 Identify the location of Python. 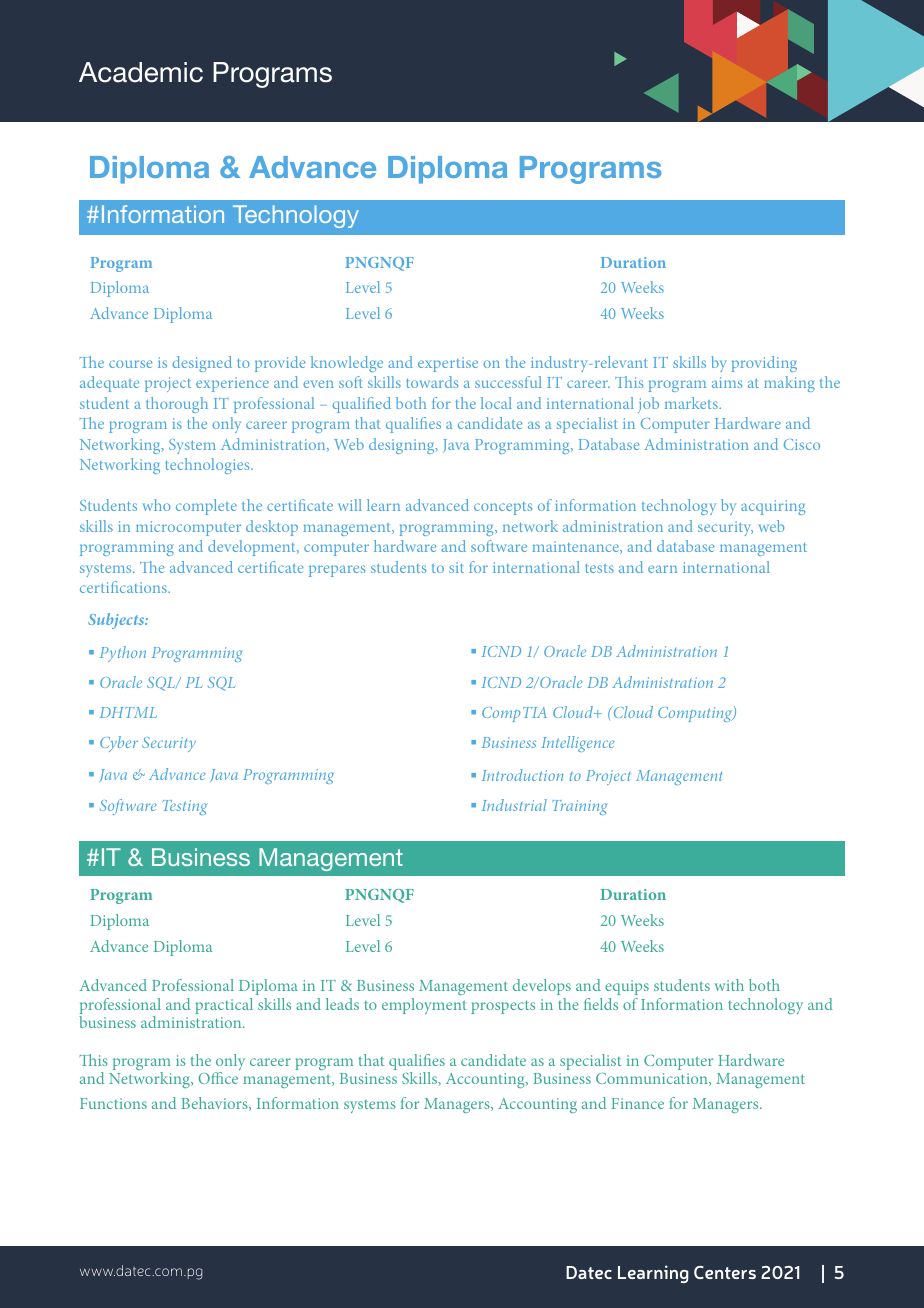
(123, 654).
